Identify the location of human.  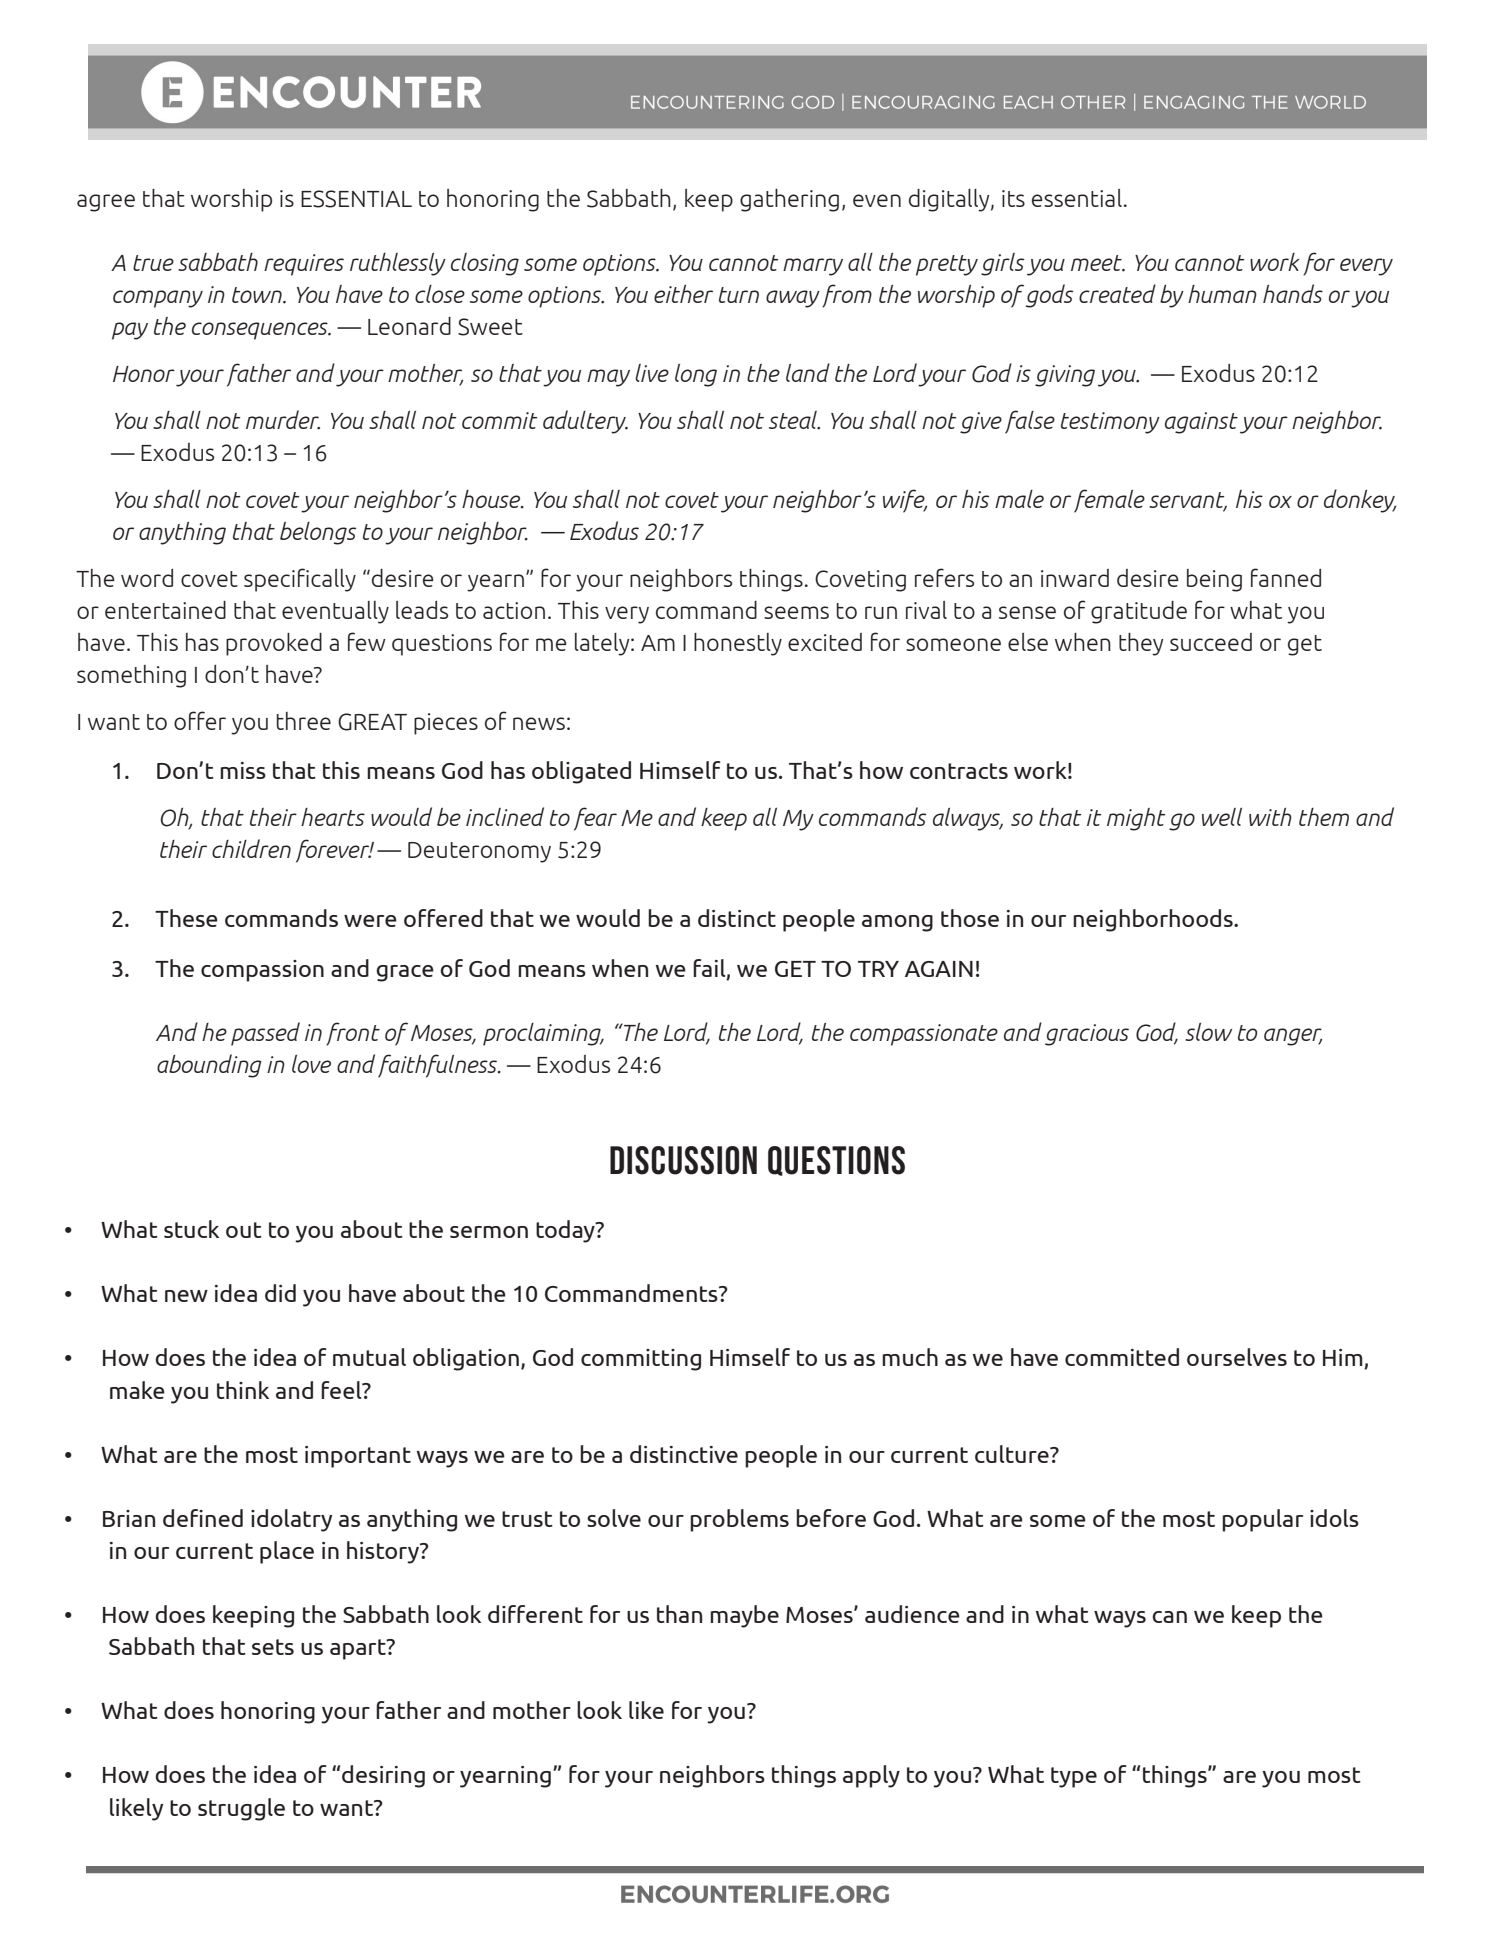
(1222, 294).
